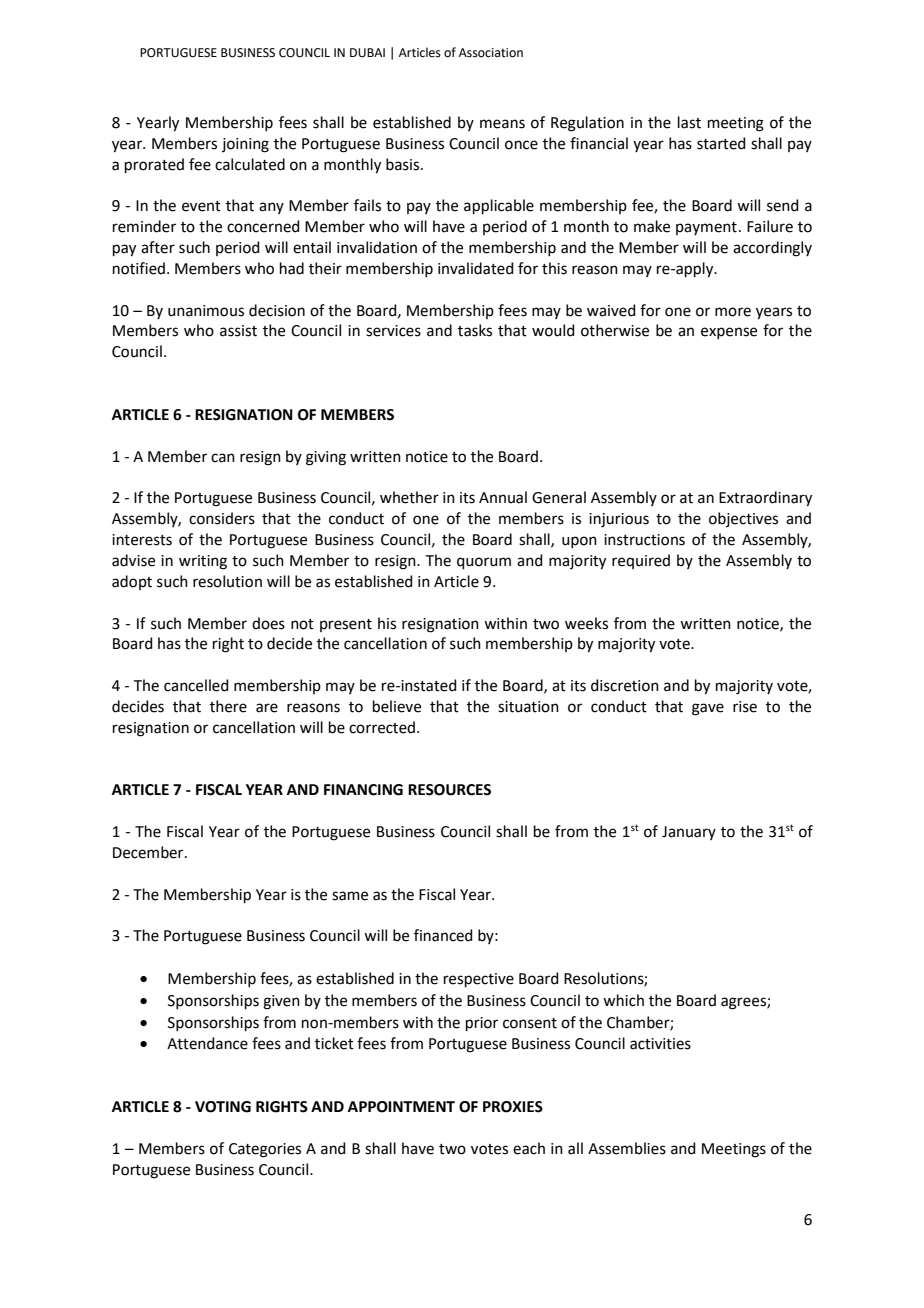 The height and width of the screenshot is (1308, 924). What do you see at coordinates (765, 499) in the screenshot?
I see `Extraordinary` at bounding box center [765, 499].
